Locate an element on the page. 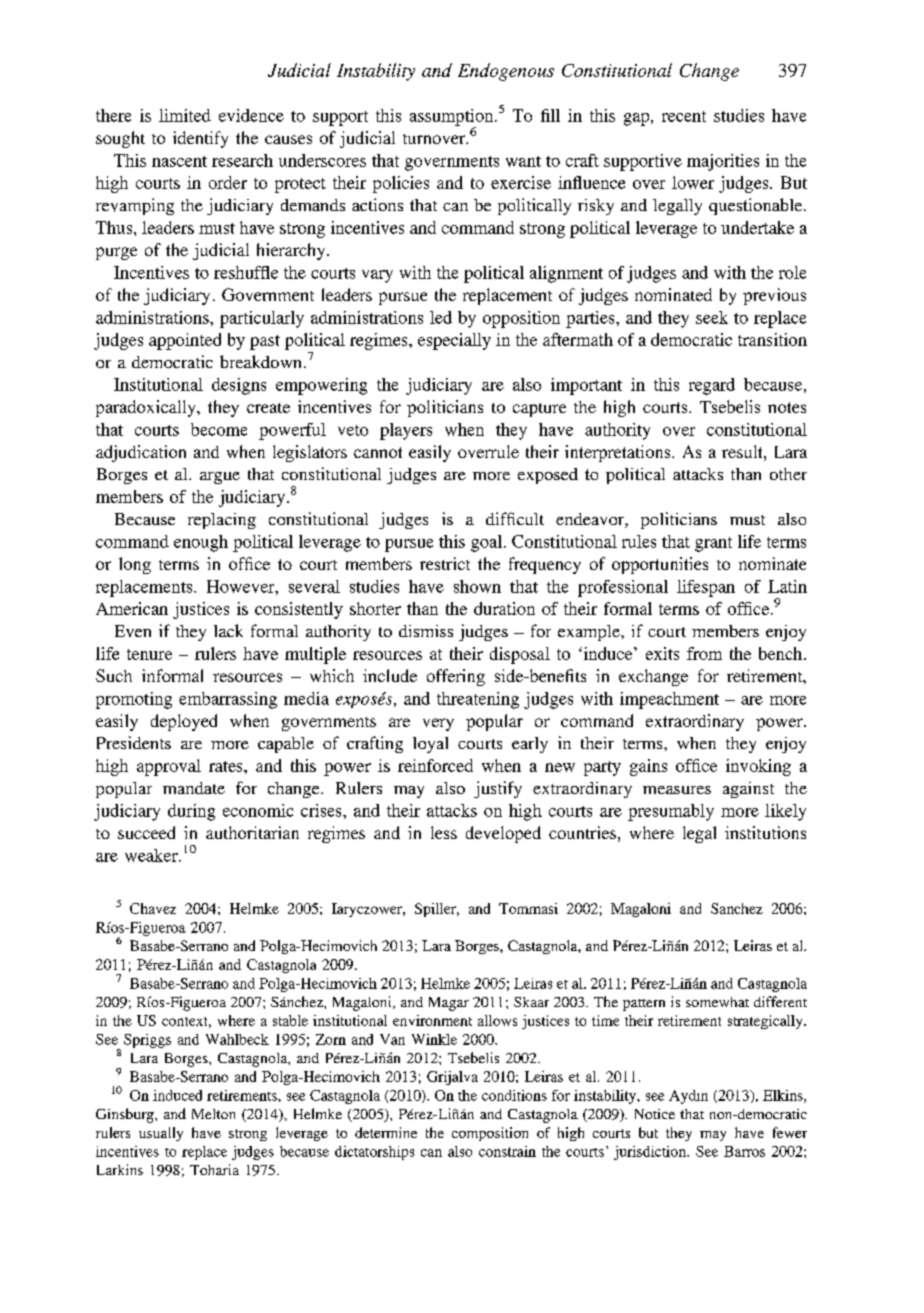 This page has width=924, height=1313. Endogenous is located at coordinates (506, 72).
